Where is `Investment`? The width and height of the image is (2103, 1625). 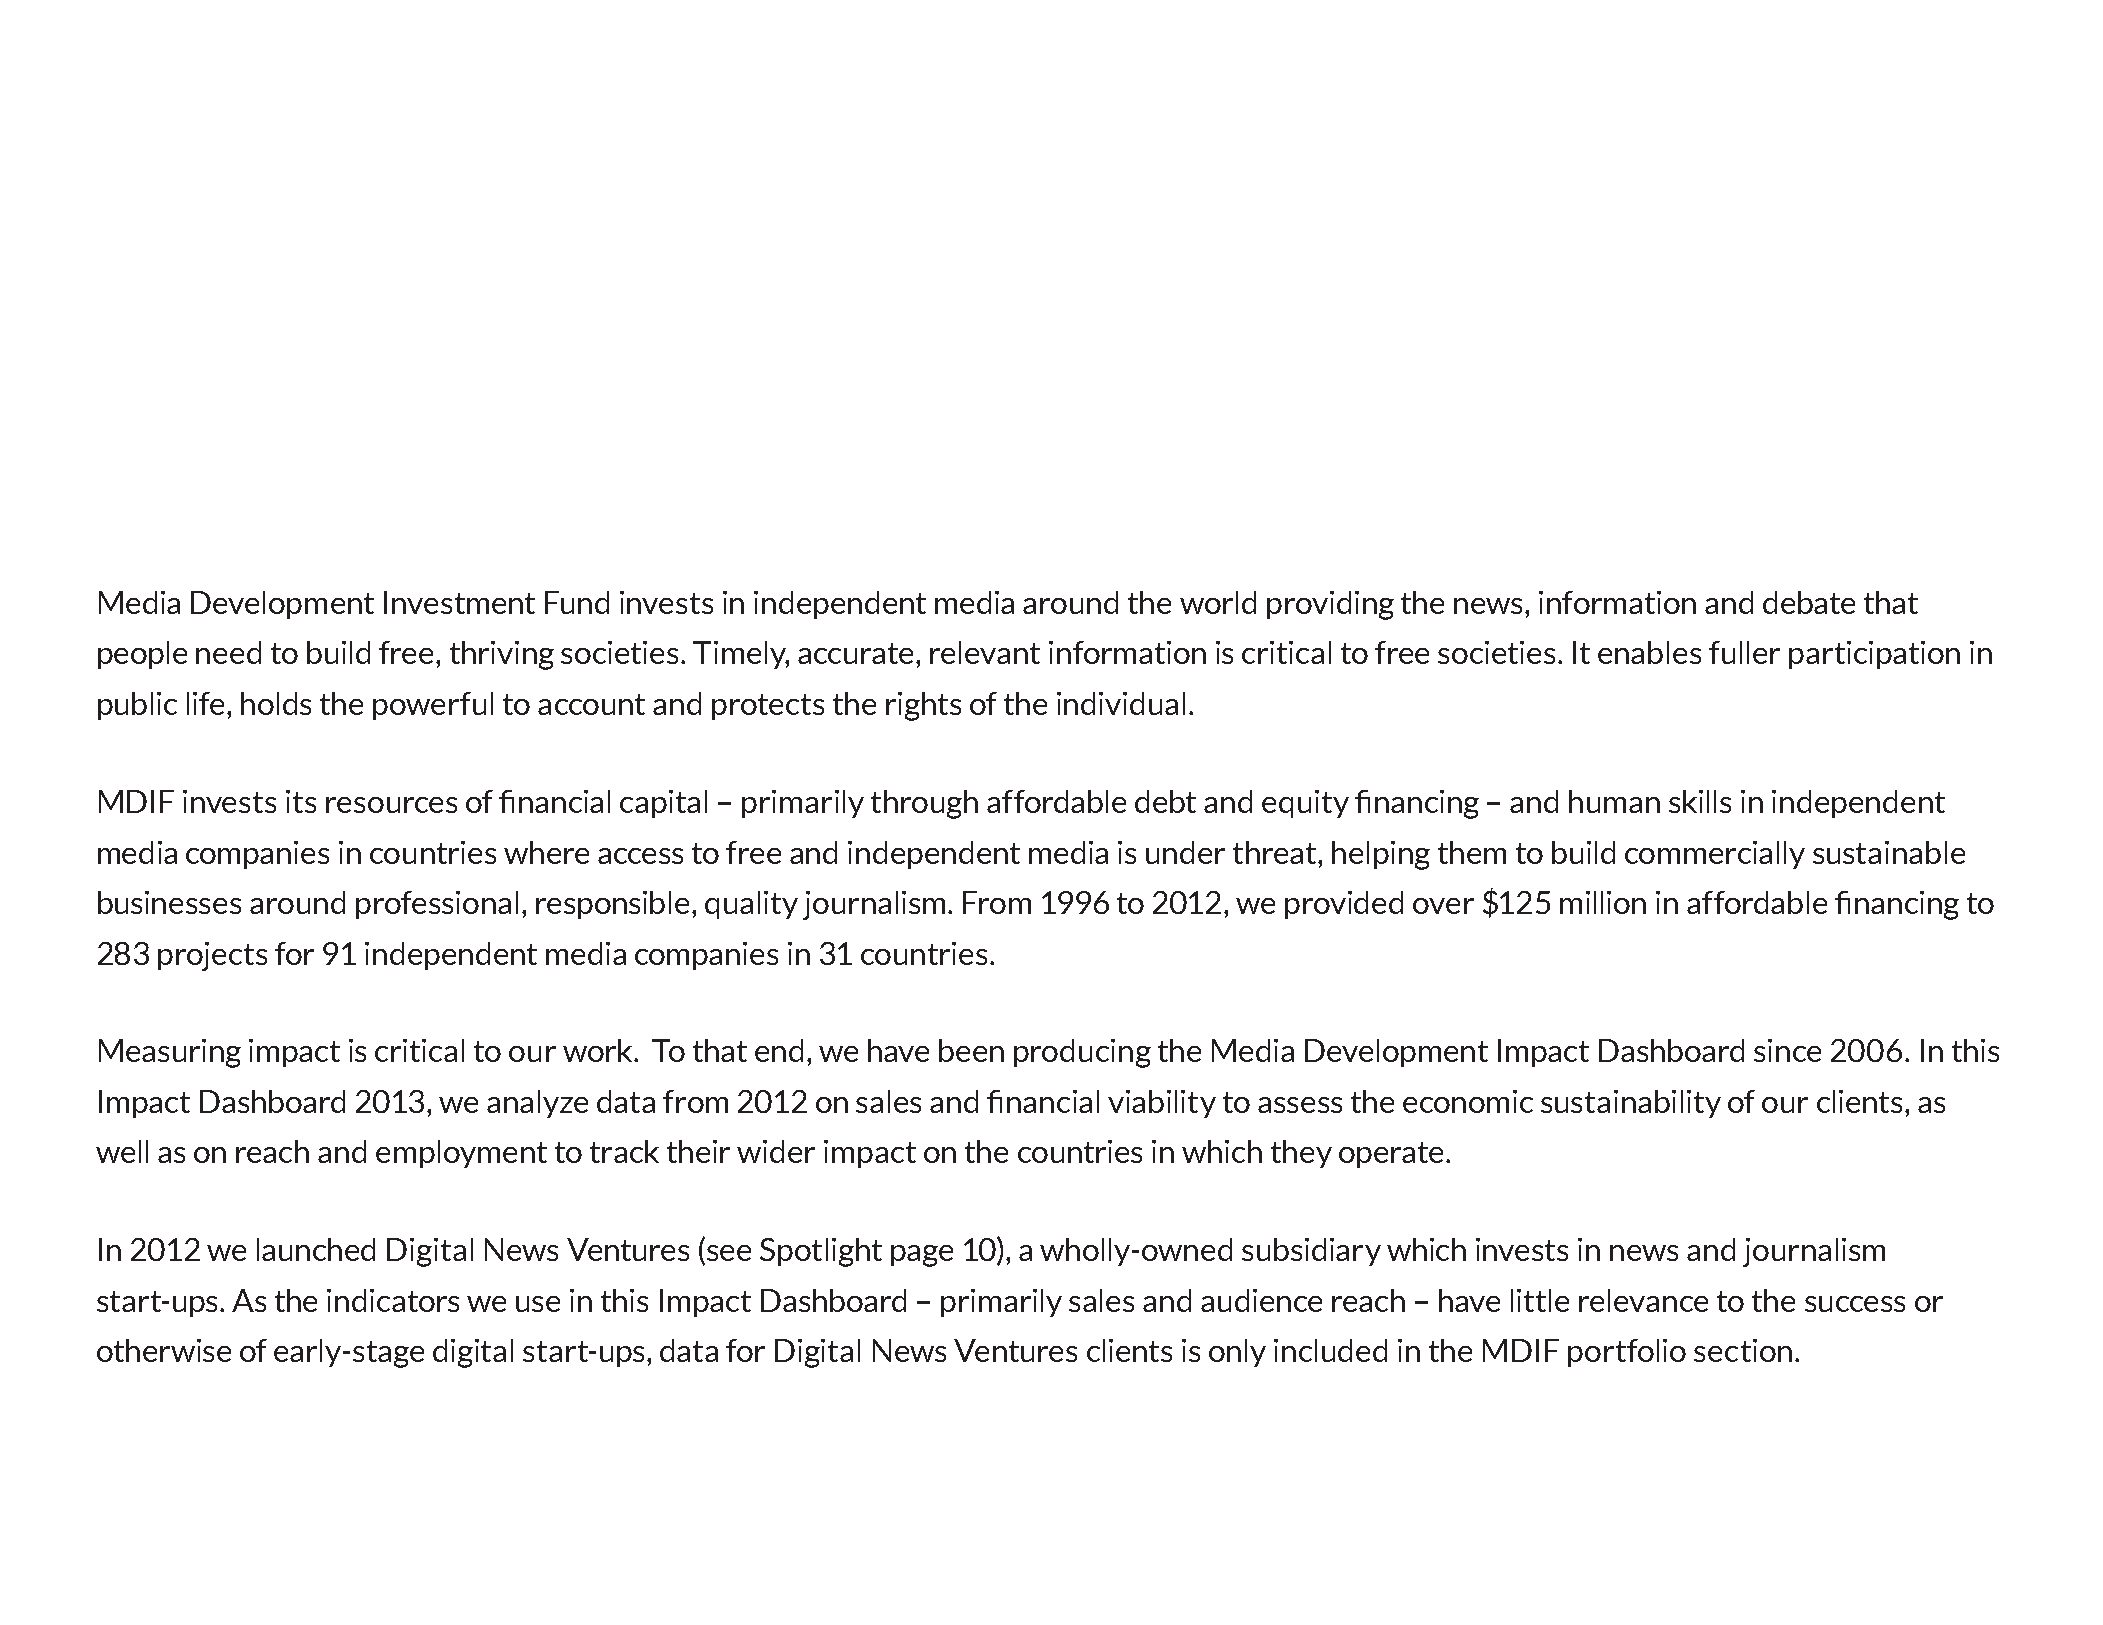
Investment is located at coordinates (459, 602).
